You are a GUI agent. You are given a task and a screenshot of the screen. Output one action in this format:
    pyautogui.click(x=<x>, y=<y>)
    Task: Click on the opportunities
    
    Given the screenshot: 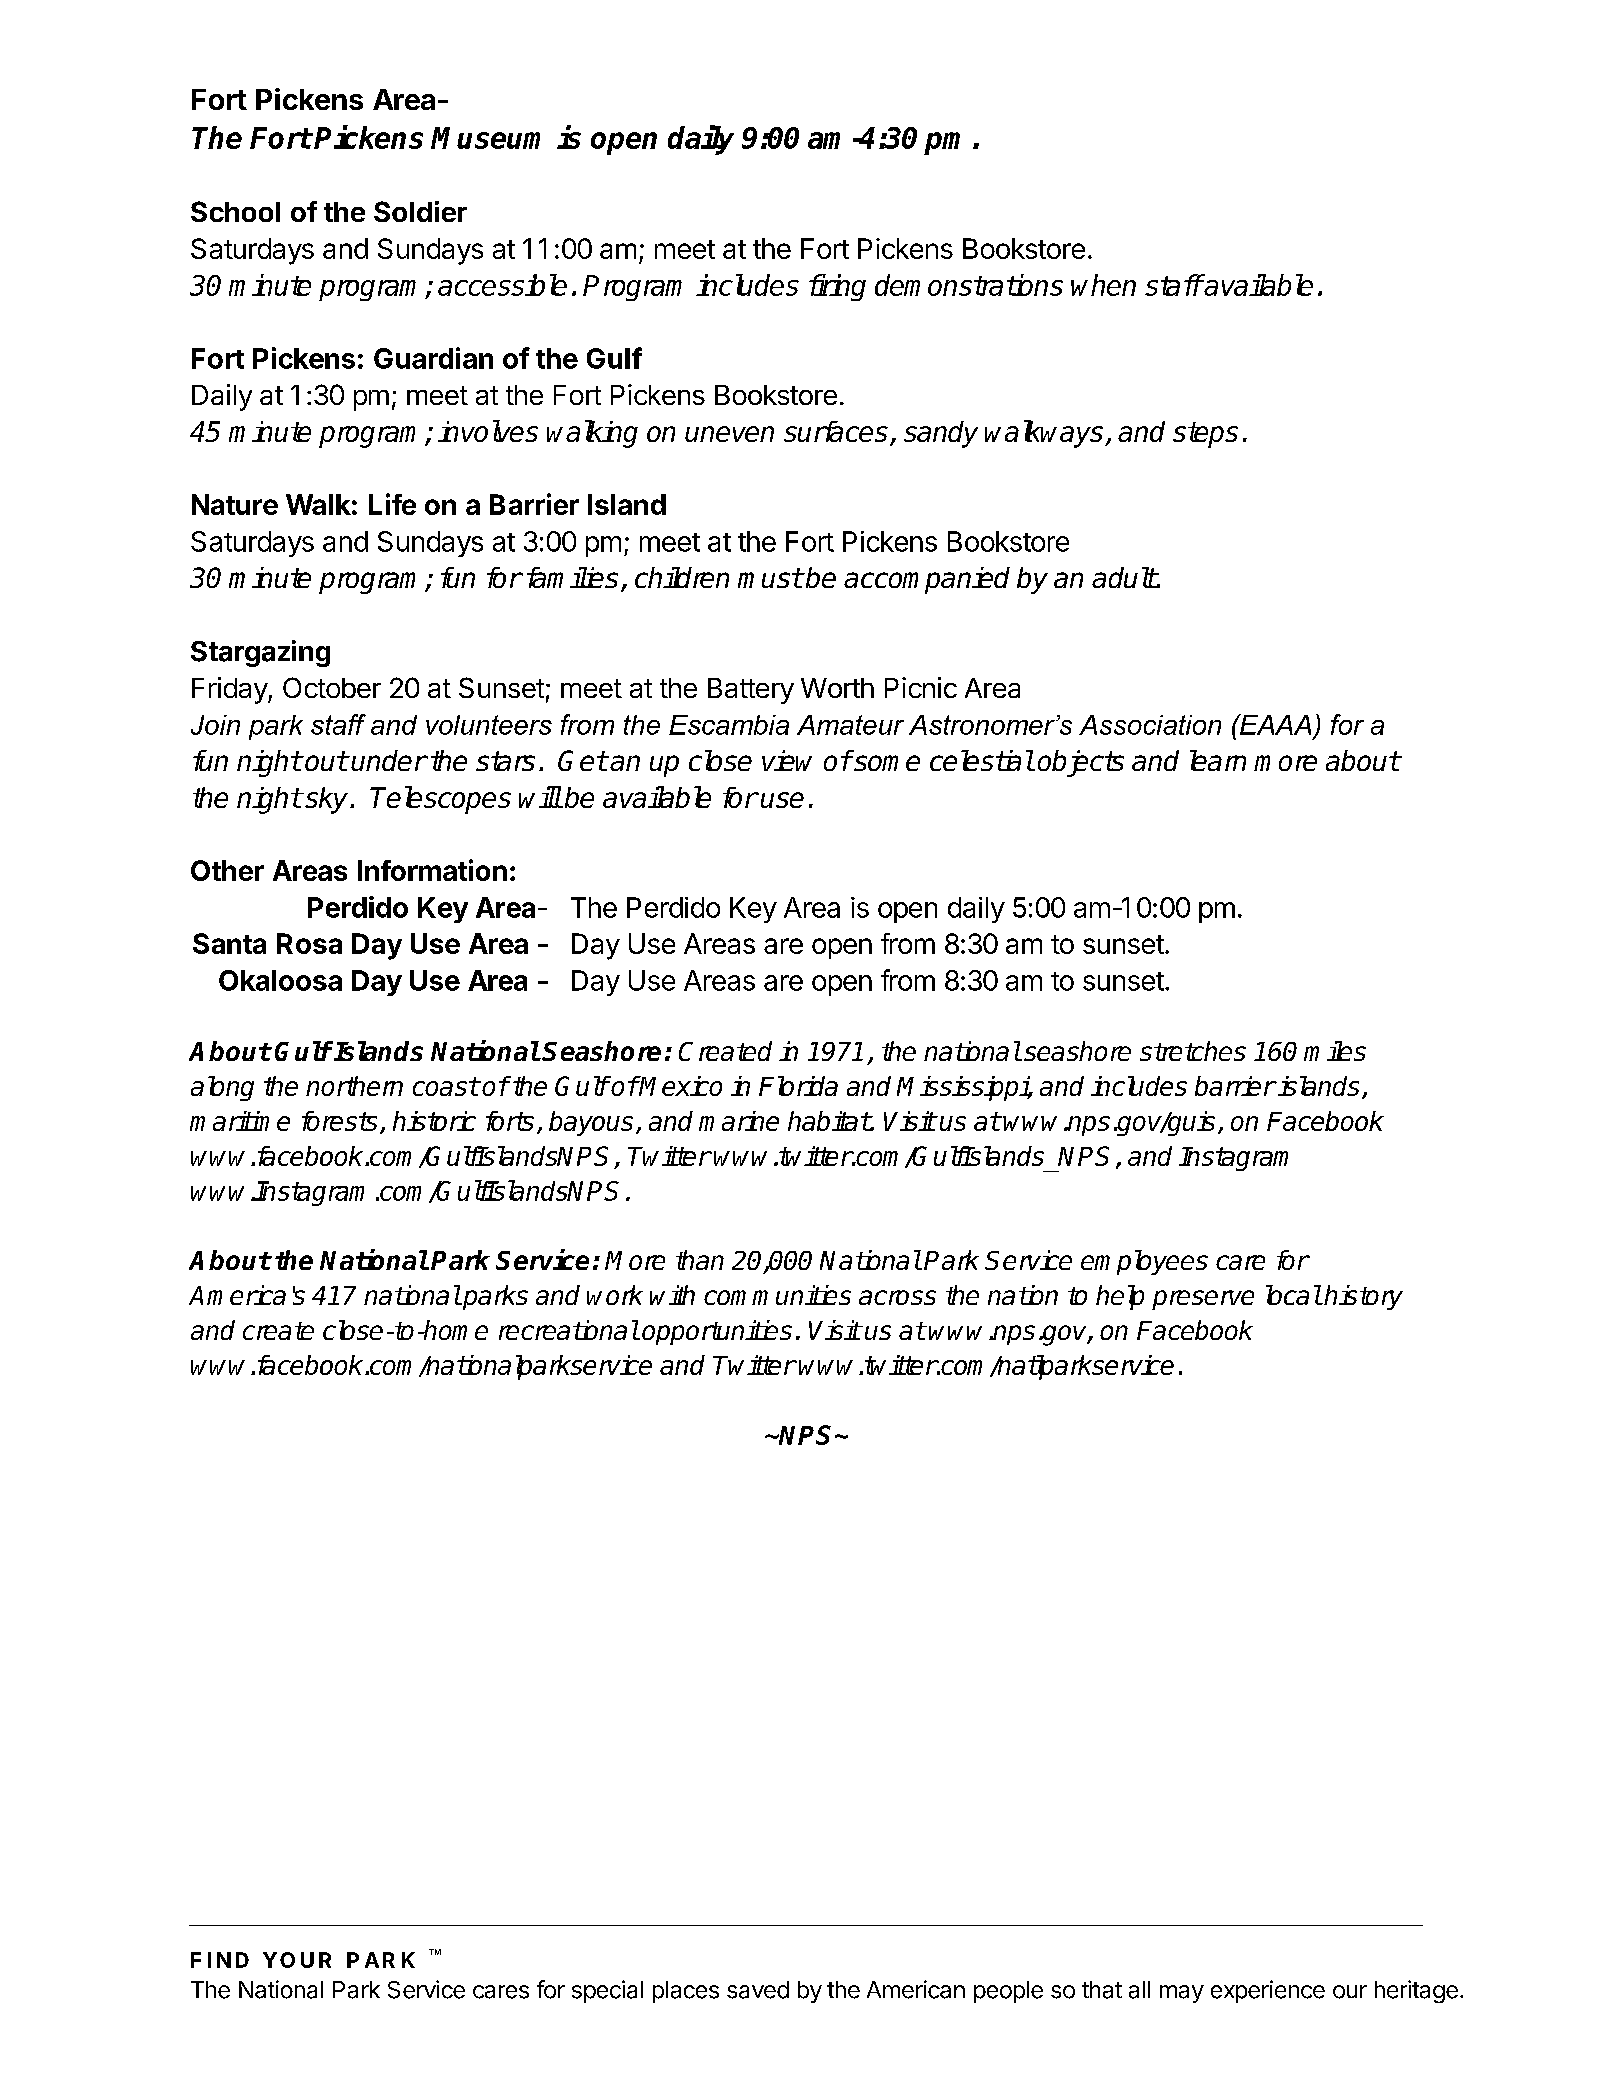 What is the action you would take?
    pyautogui.click(x=717, y=1332)
